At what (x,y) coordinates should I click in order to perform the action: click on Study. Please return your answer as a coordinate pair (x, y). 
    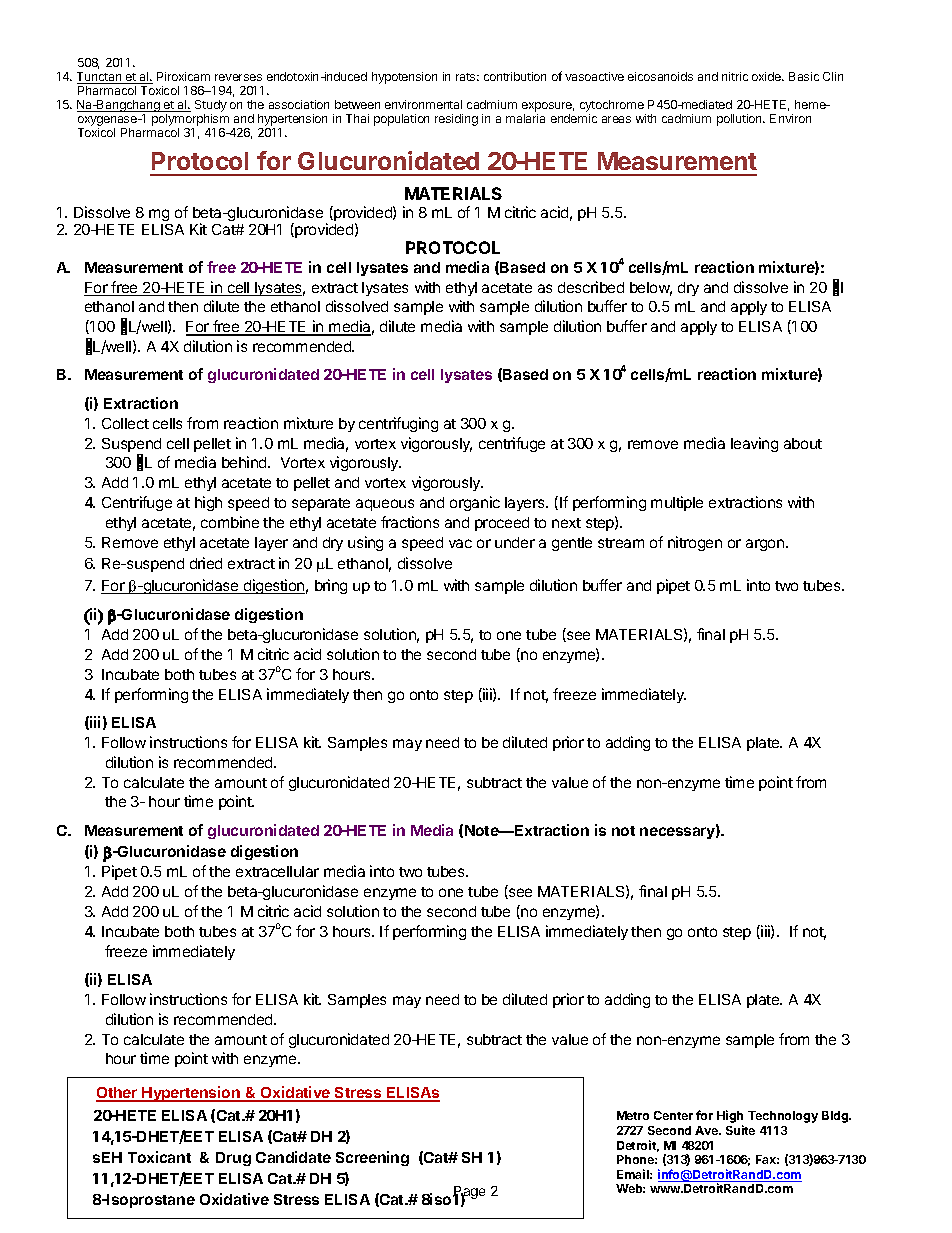
    Looking at the image, I should click on (211, 106).
